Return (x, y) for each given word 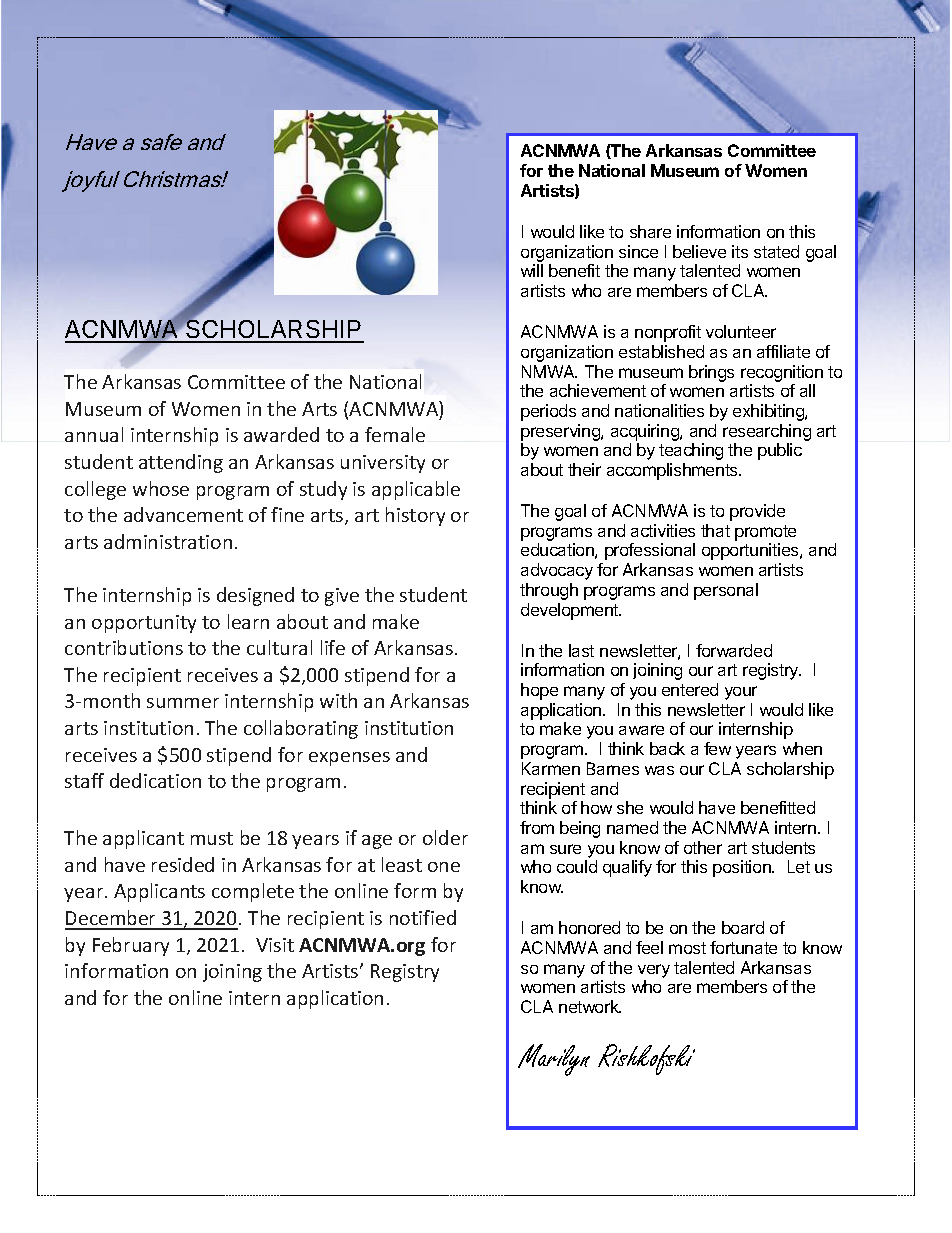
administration (168, 541)
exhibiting (769, 412)
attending (181, 463)
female (395, 434)
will (532, 270)
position (743, 868)
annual (94, 434)
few (717, 748)
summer (183, 703)
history (415, 516)
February (131, 946)
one (444, 867)
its (740, 251)
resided (183, 864)
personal (726, 591)
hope (539, 691)
